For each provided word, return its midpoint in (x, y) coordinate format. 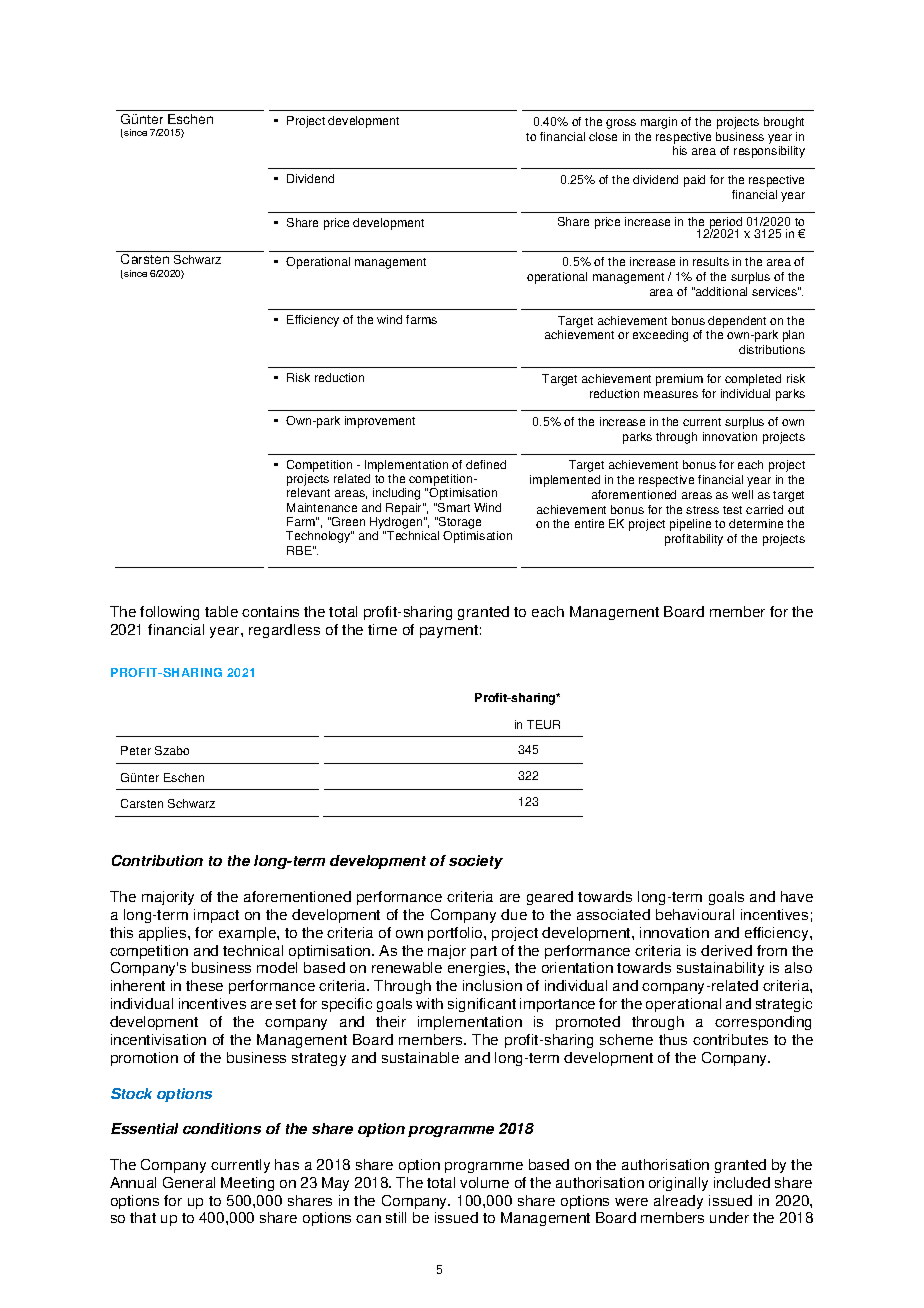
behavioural (695, 914)
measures (671, 394)
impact (216, 916)
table (221, 611)
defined (486, 464)
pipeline (690, 525)
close (603, 136)
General (189, 1182)
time (382, 629)
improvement (380, 422)
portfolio (456, 934)
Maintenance (322, 507)
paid (694, 181)
